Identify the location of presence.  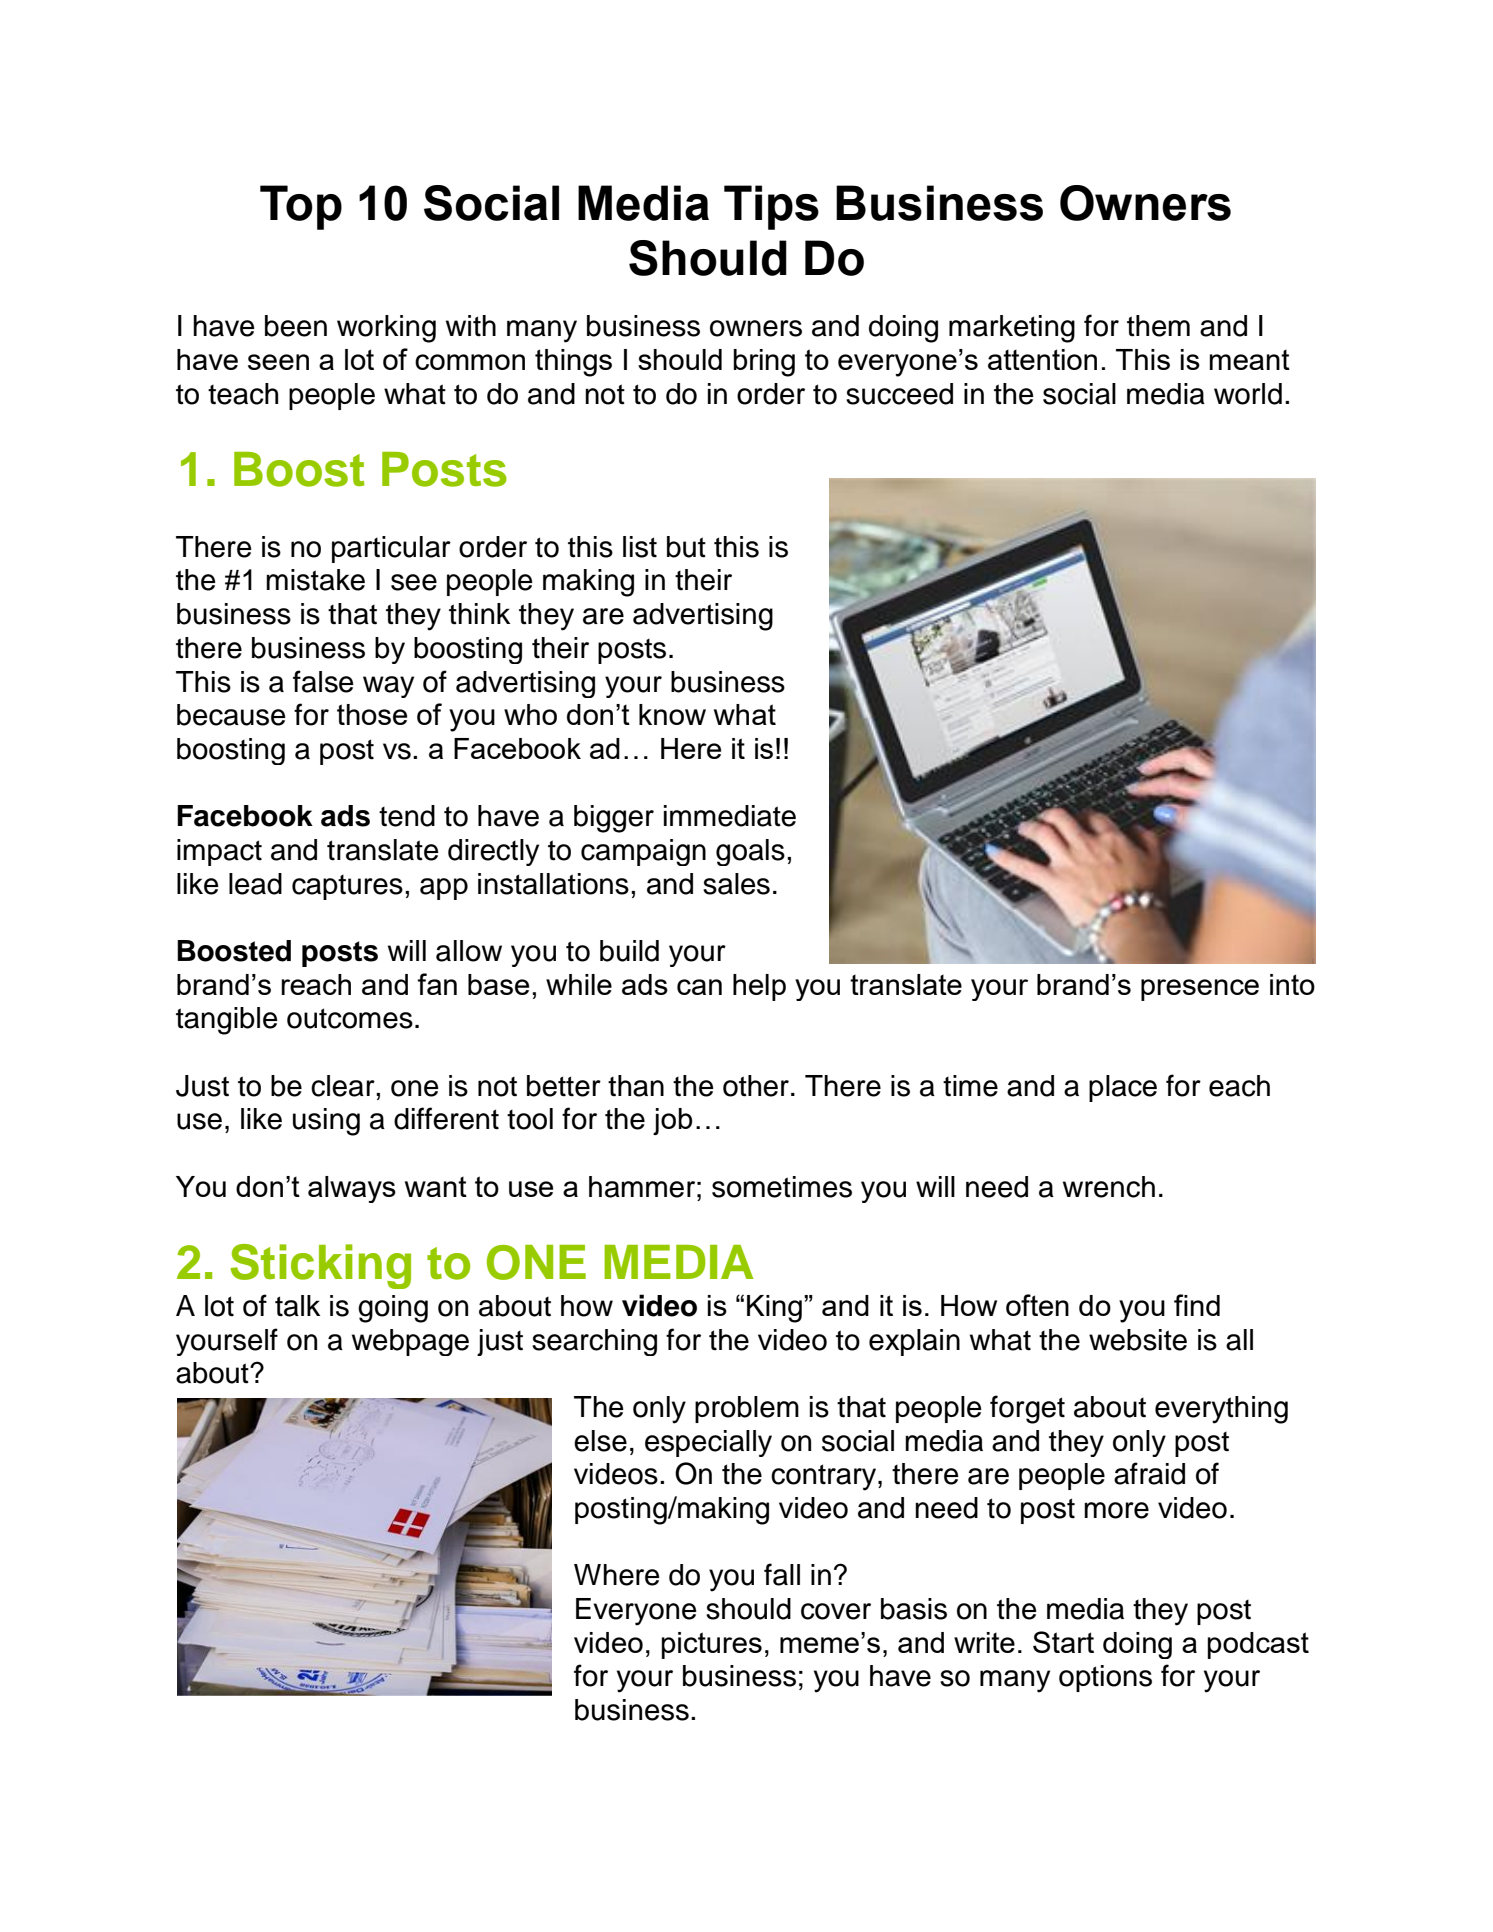
(1200, 990).
